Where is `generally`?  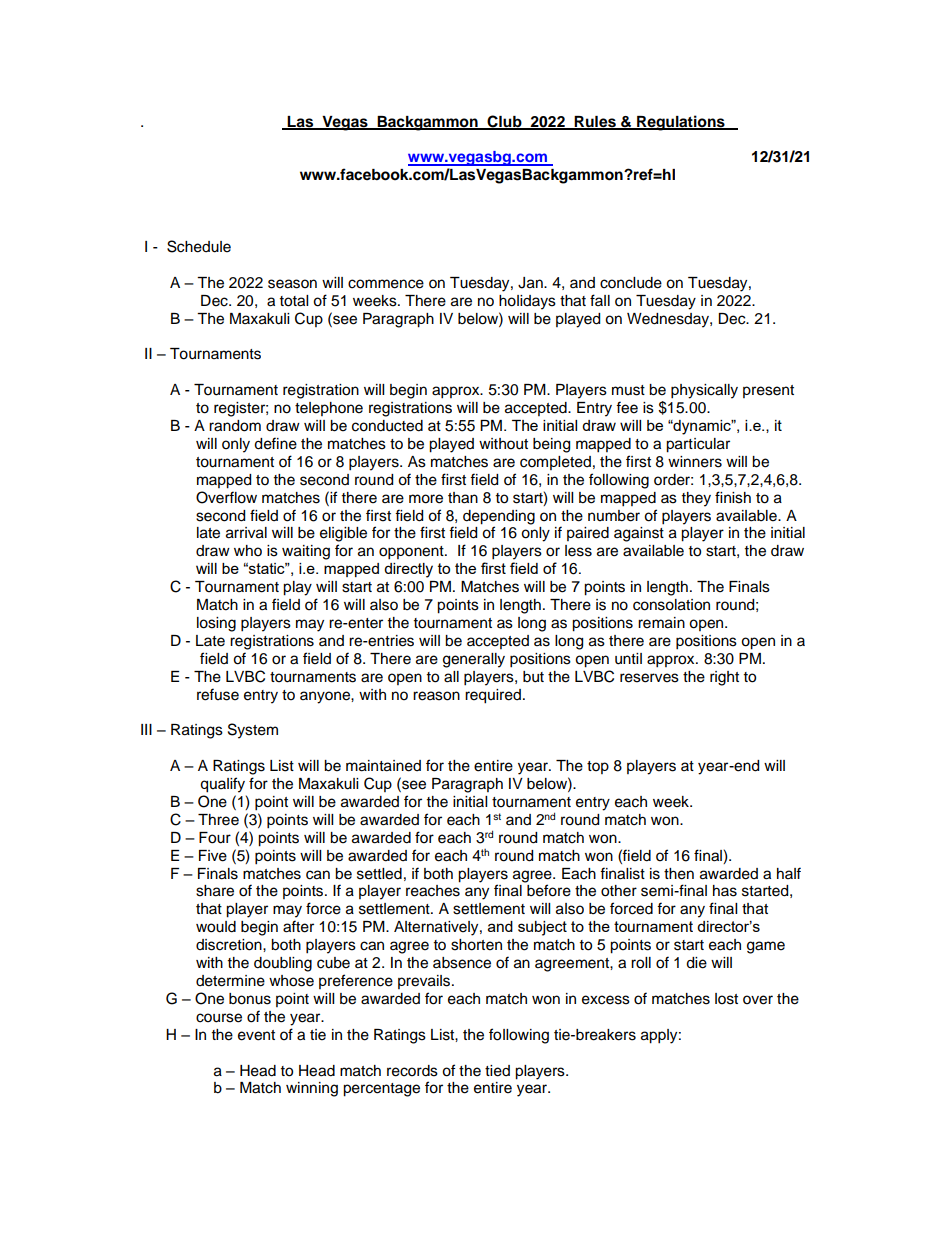 generally is located at coordinates (474, 660).
